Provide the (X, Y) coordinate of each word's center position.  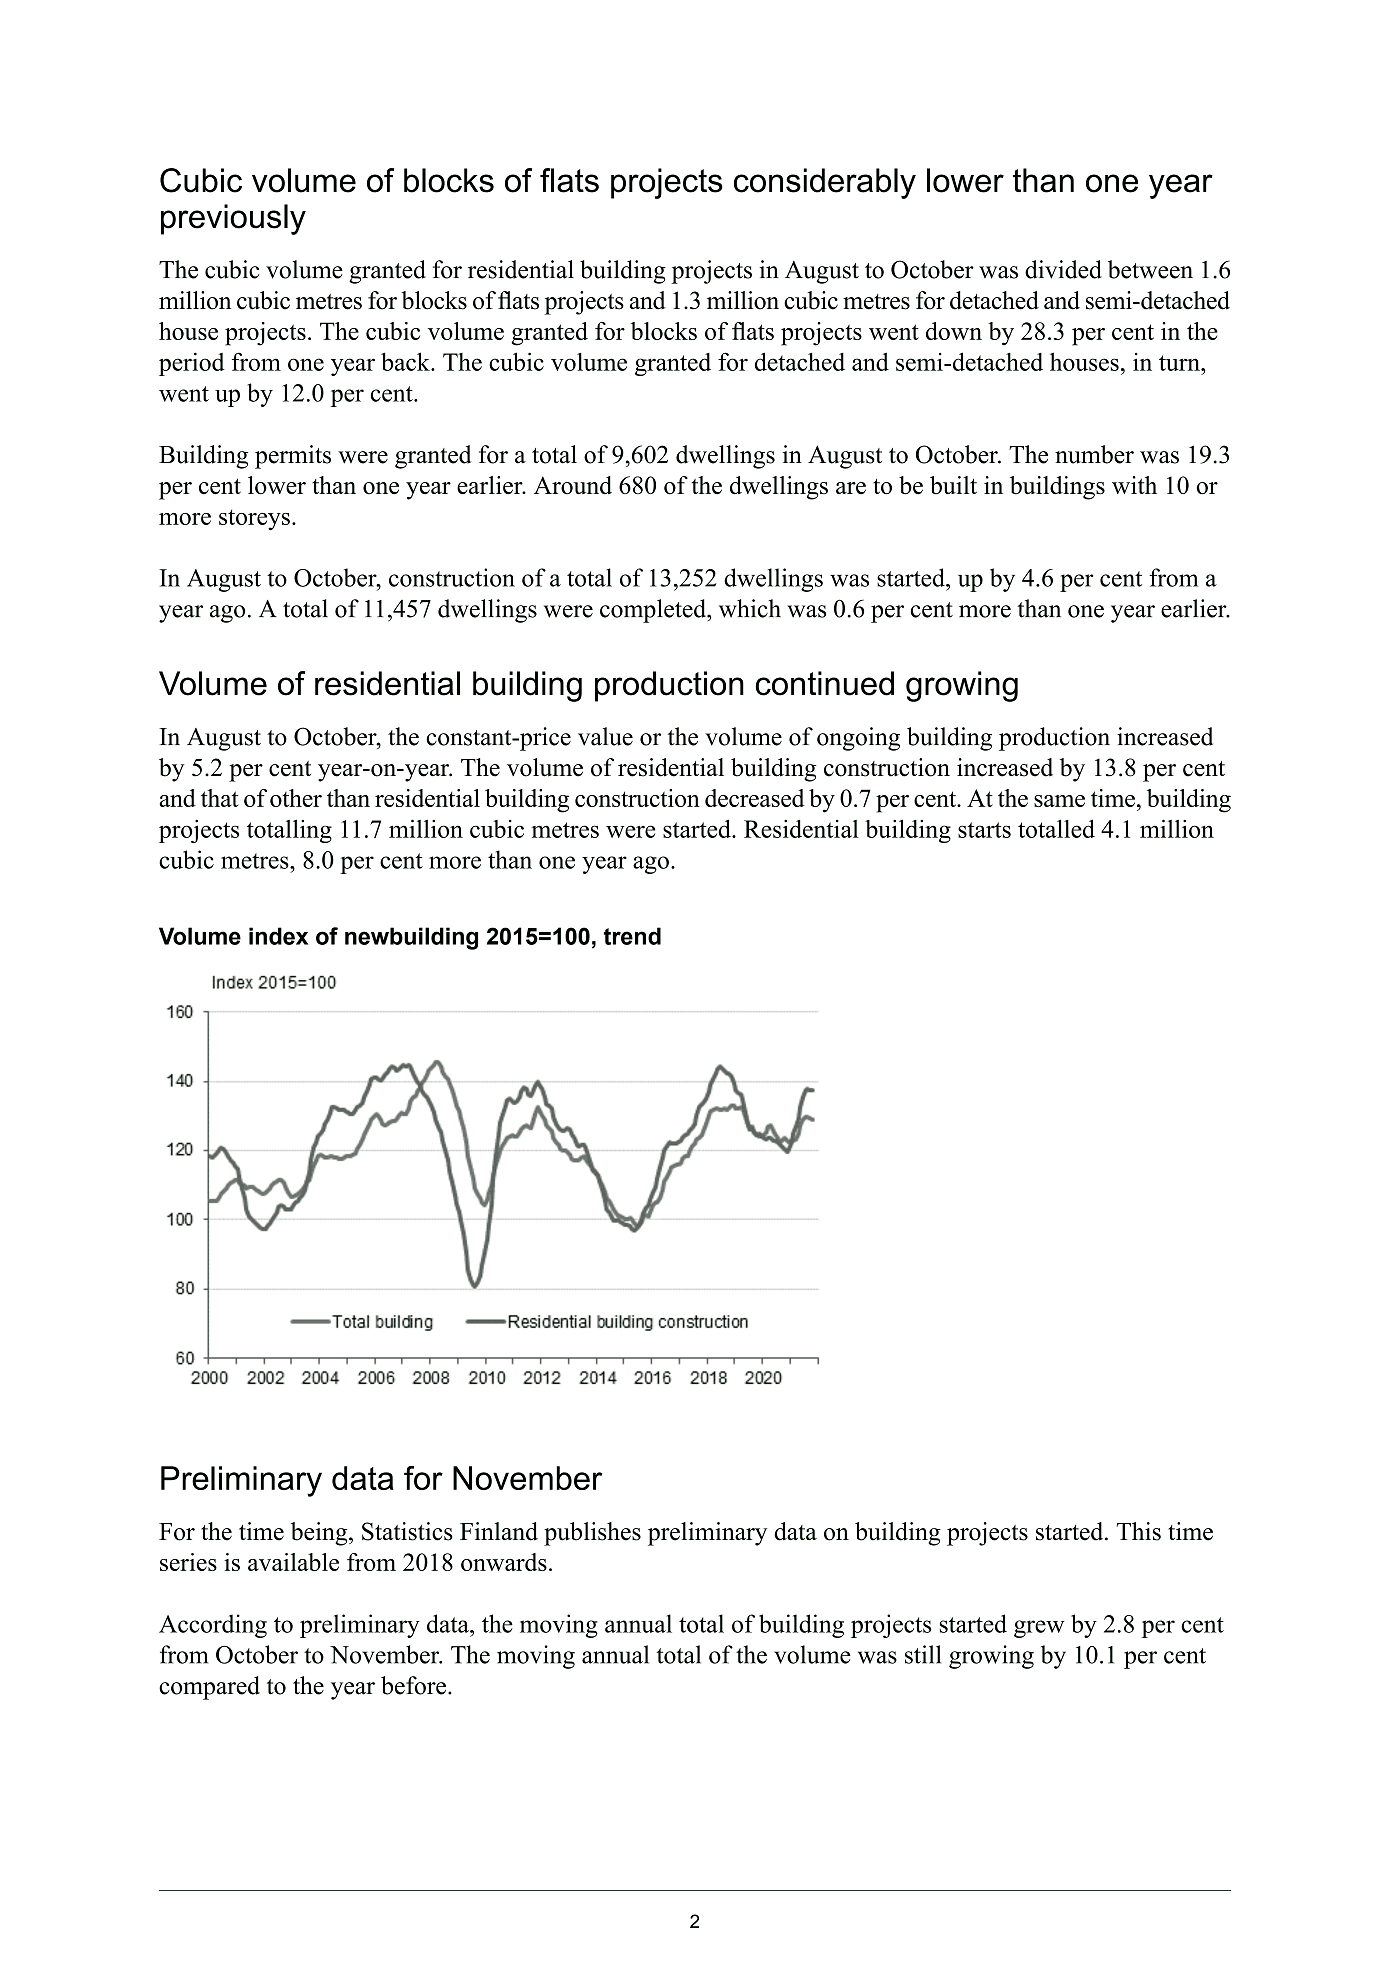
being (320, 1534)
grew (1039, 1629)
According (213, 1626)
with (1134, 485)
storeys (254, 520)
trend (632, 936)
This (1139, 1531)
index (278, 936)
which (750, 608)
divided (1063, 269)
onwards (504, 1562)
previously (233, 219)
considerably (825, 183)
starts (984, 830)
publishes (592, 1534)
